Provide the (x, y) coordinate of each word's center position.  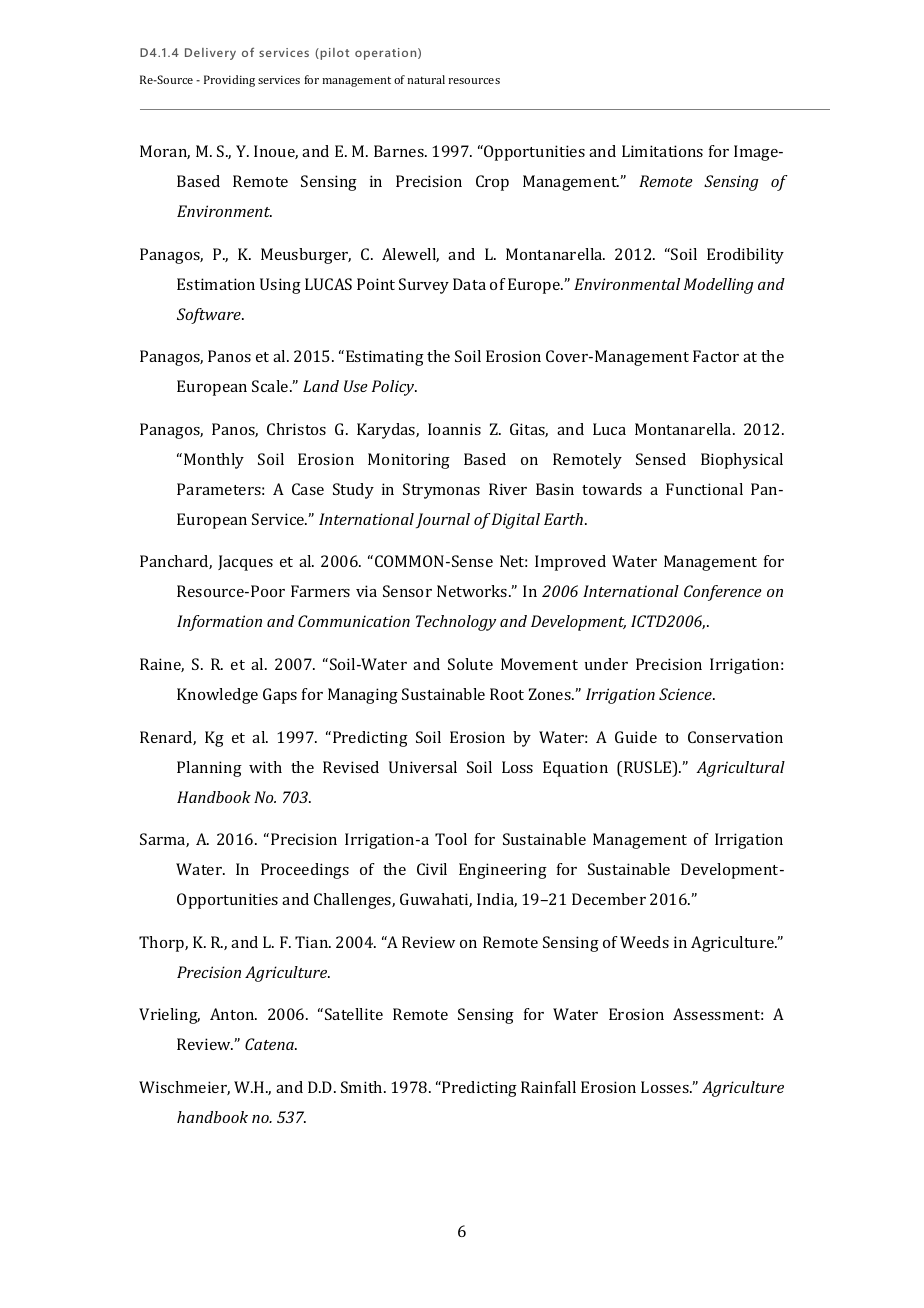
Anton (233, 1014)
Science (686, 694)
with (265, 767)
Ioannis (454, 429)
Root (507, 694)
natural (426, 79)
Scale (271, 386)
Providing (229, 81)
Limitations (662, 151)
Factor (716, 356)
